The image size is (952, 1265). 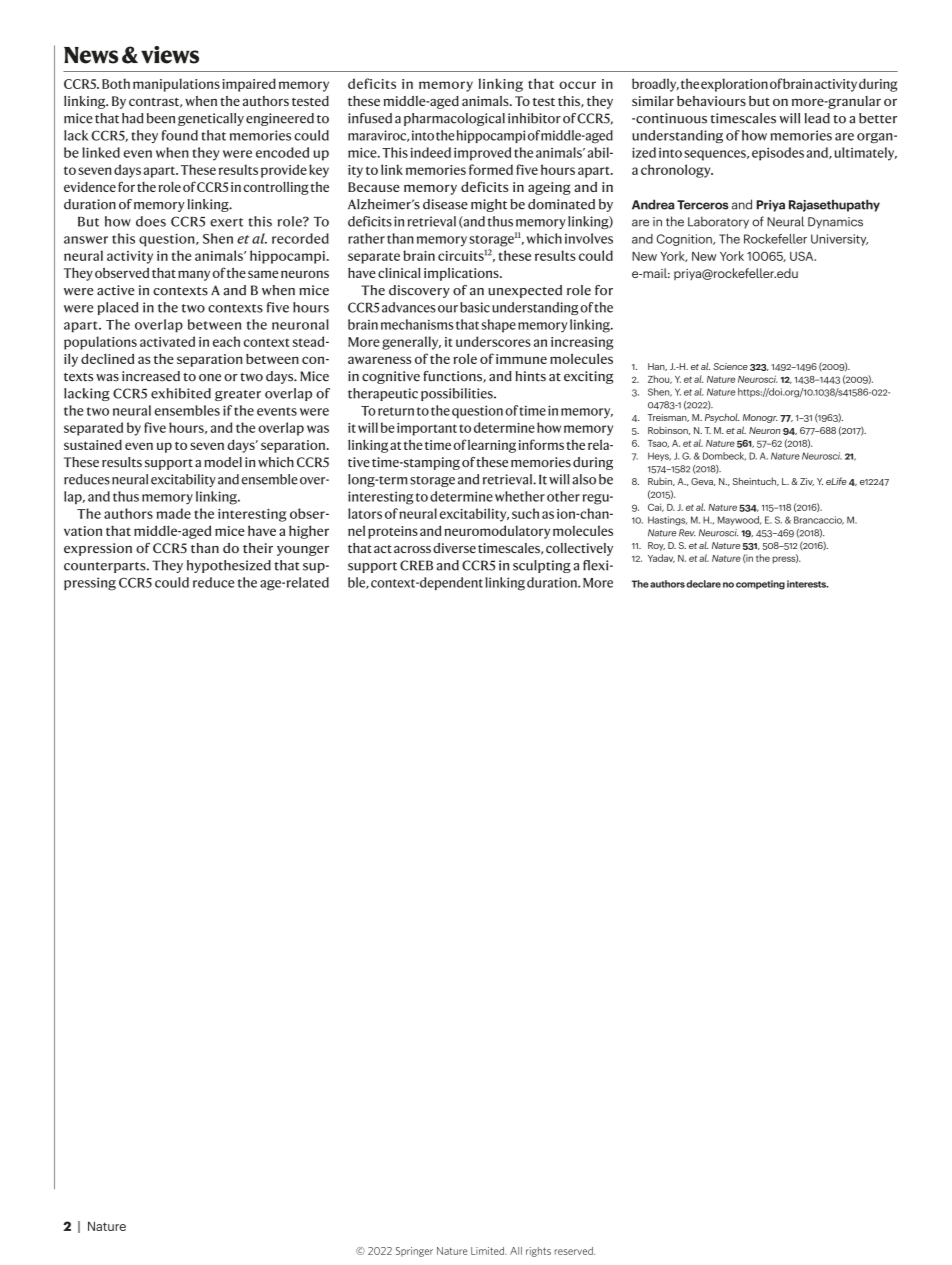 I want to click on Dynamics, so click(x=835, y=223).
